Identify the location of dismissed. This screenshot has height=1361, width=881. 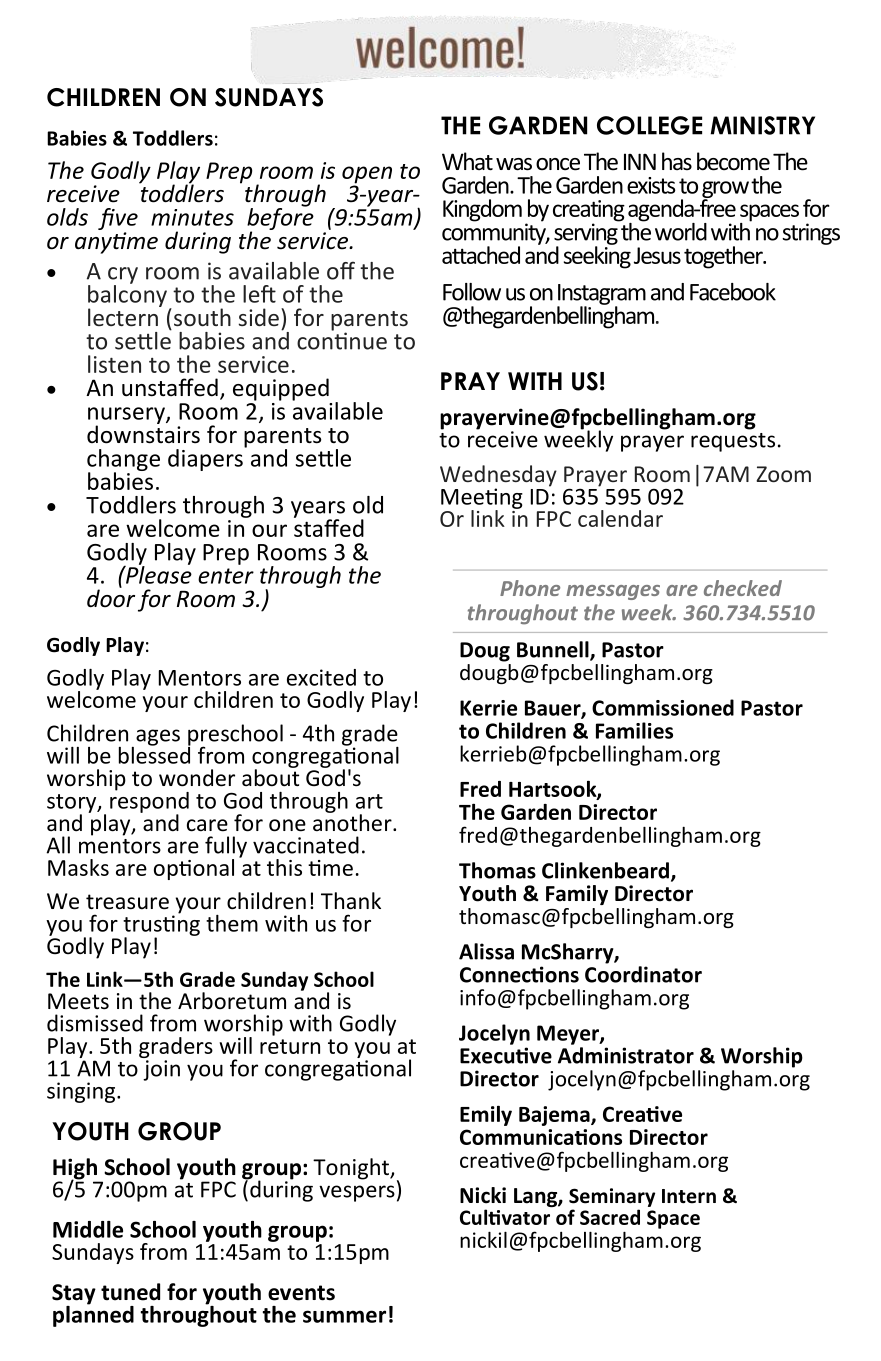
(95, 1023).
